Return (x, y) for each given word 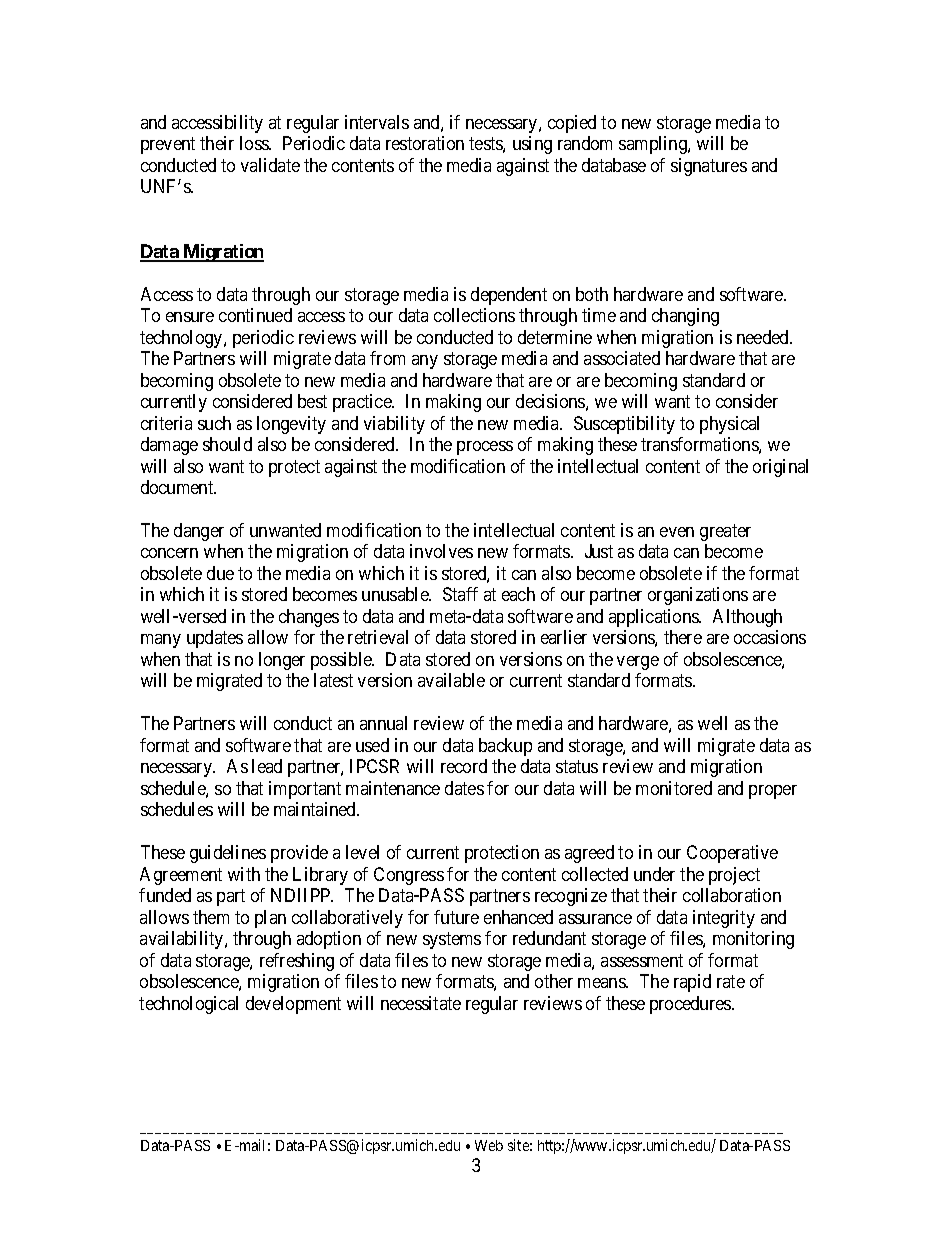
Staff (460, 594)
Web (489, 1145)
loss (255, 143)
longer (282, 661)
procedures (691, 1005)
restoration (425, 143)
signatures (709, 167)
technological (188, 1005)
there (683, 637)
